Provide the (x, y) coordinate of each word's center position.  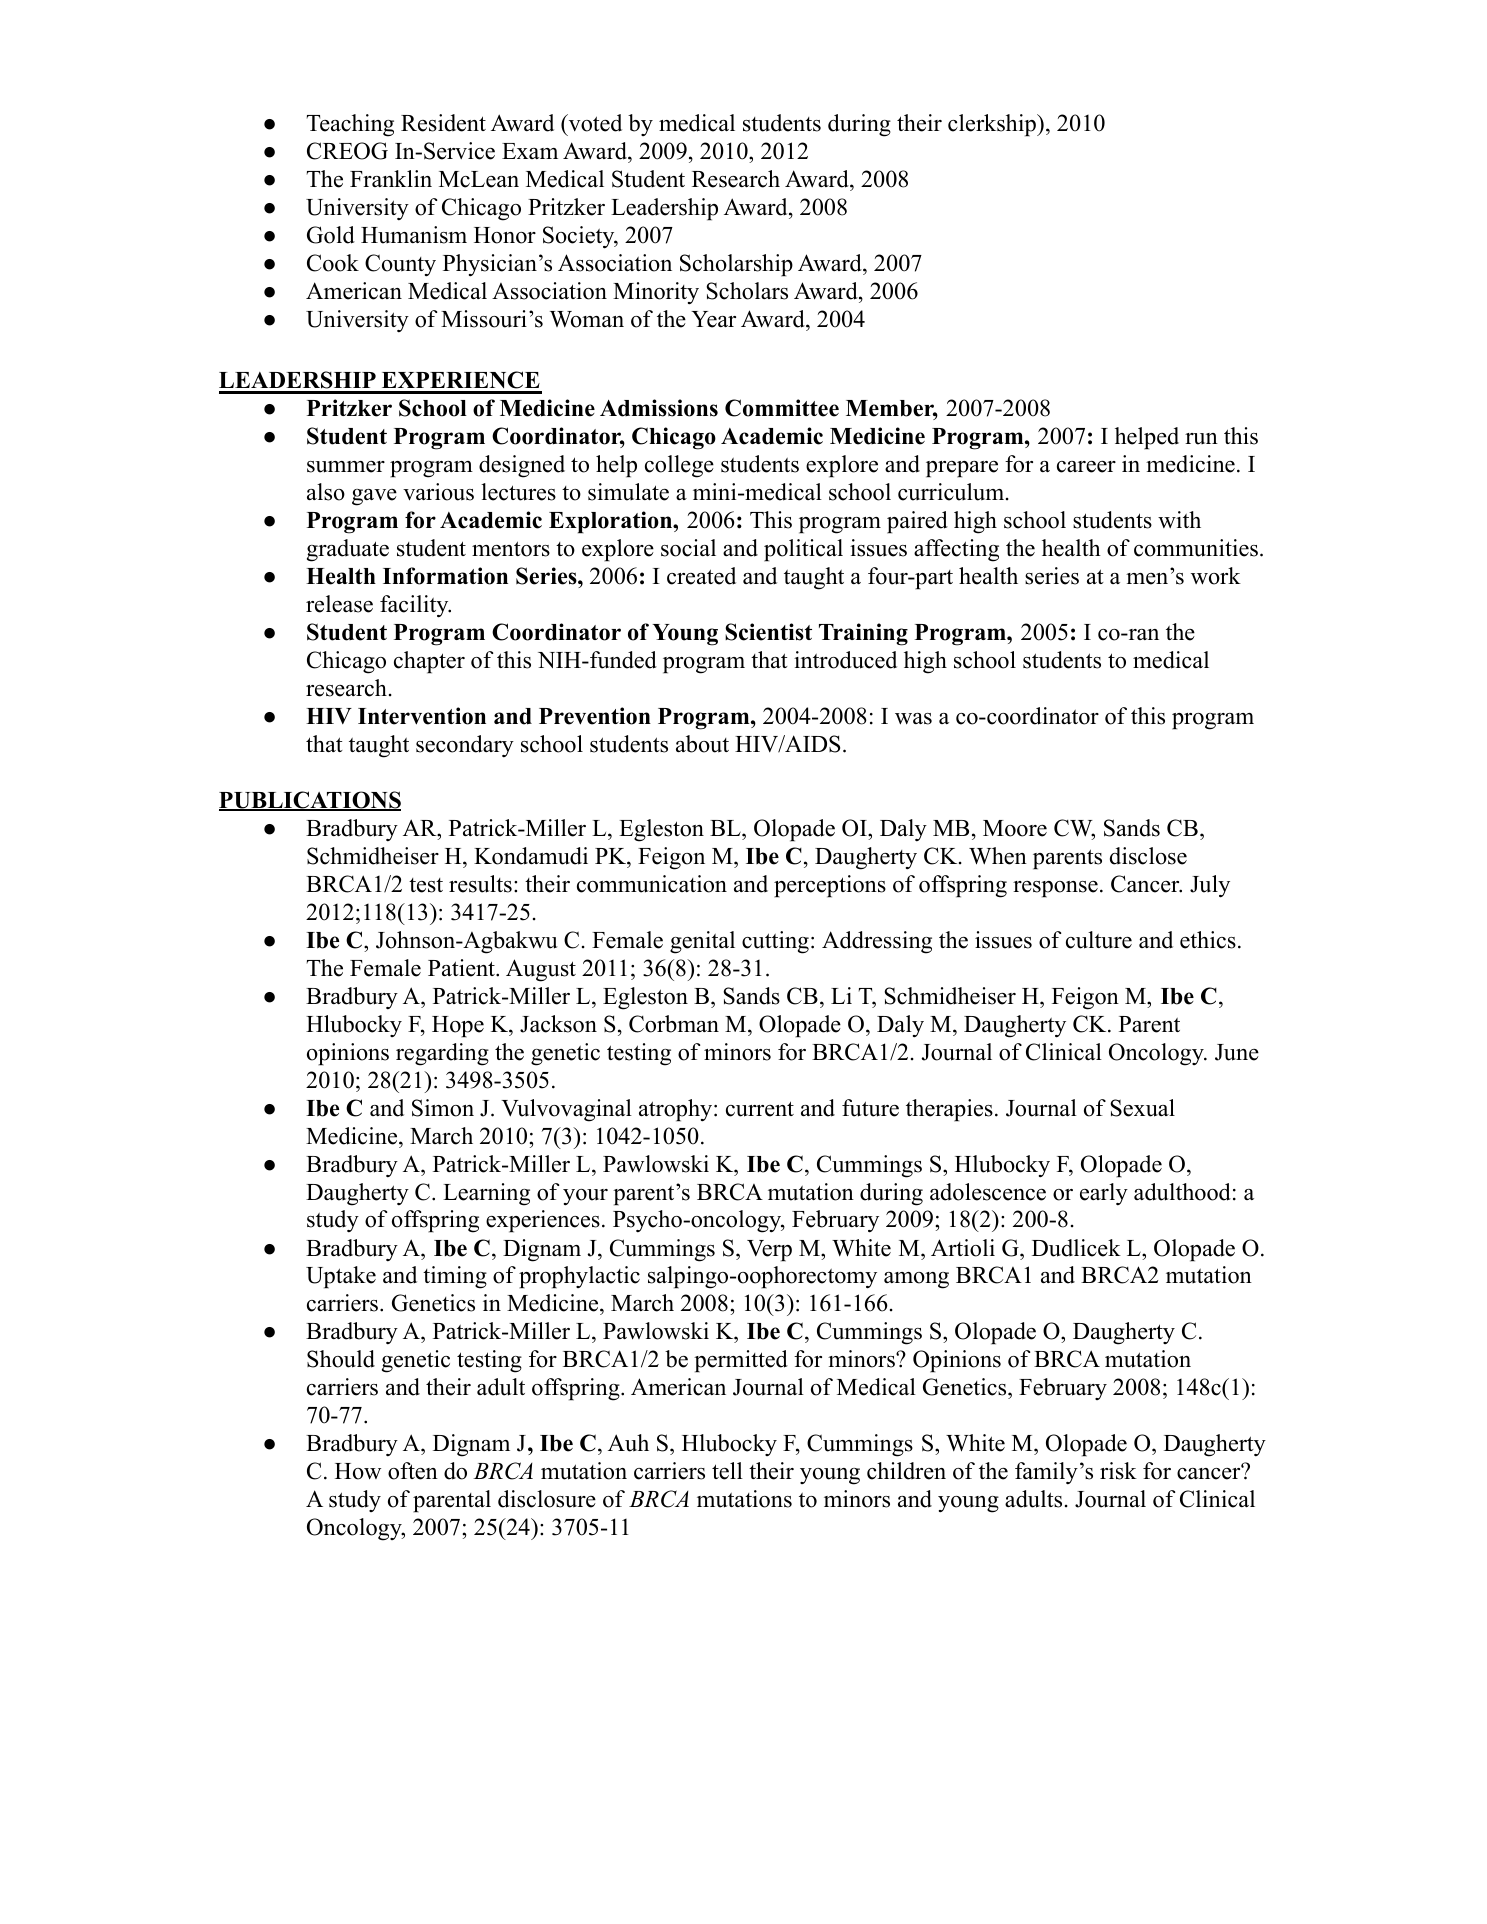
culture (1099, 940)
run (1201, 439)
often (413, 1471)
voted (594, 123)
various (438, 492)
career (1086, 467)
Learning (486, 1194)
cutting (775, 942)
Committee (782, 408)
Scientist (768, 632)
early (1104, 1194)
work (1216, 576)
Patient (462, 968)
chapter (429, 662)
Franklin (391, 178)
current (760, 1109)
